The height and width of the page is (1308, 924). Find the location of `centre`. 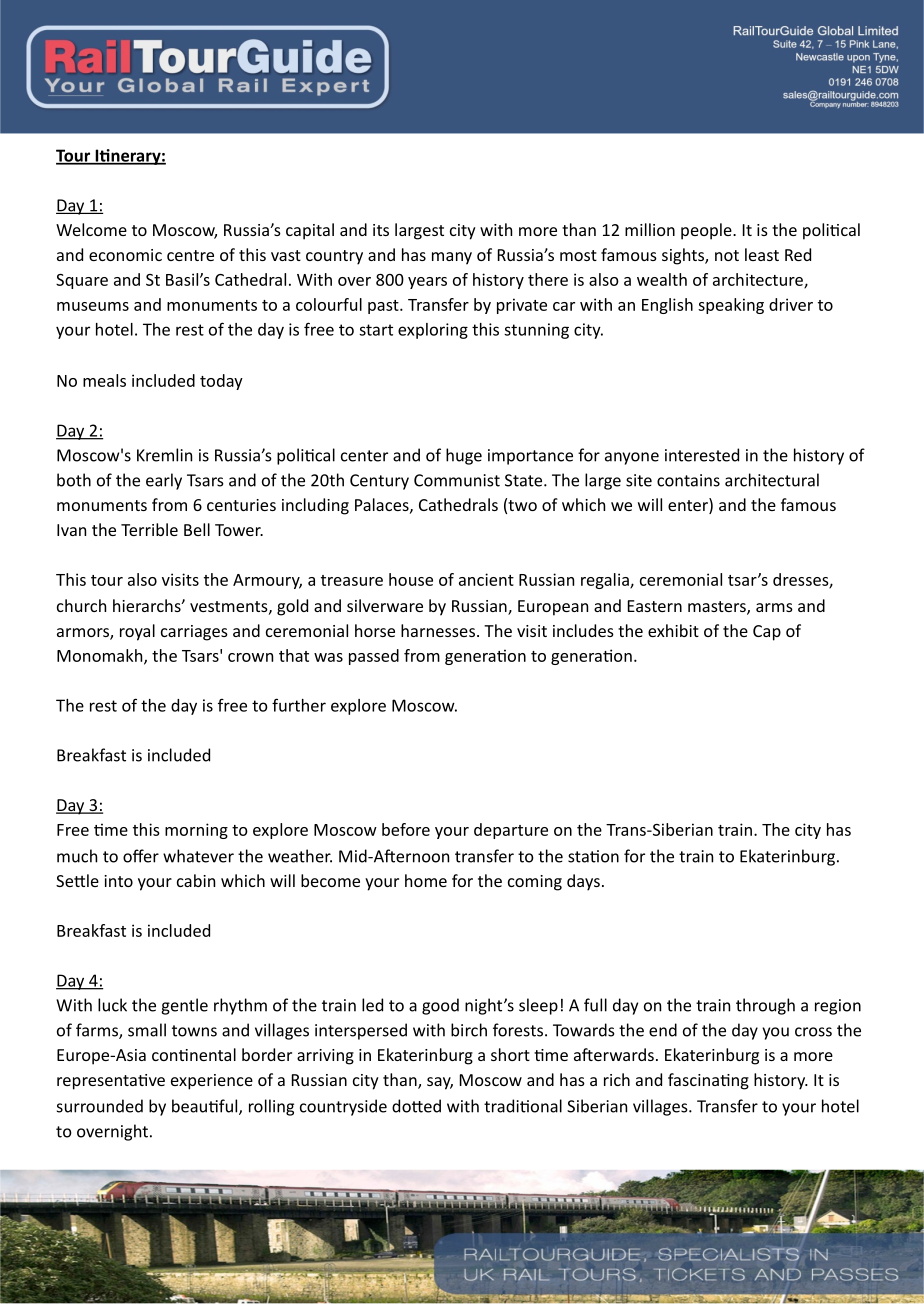

centre is located at coordinates (190, 255).
